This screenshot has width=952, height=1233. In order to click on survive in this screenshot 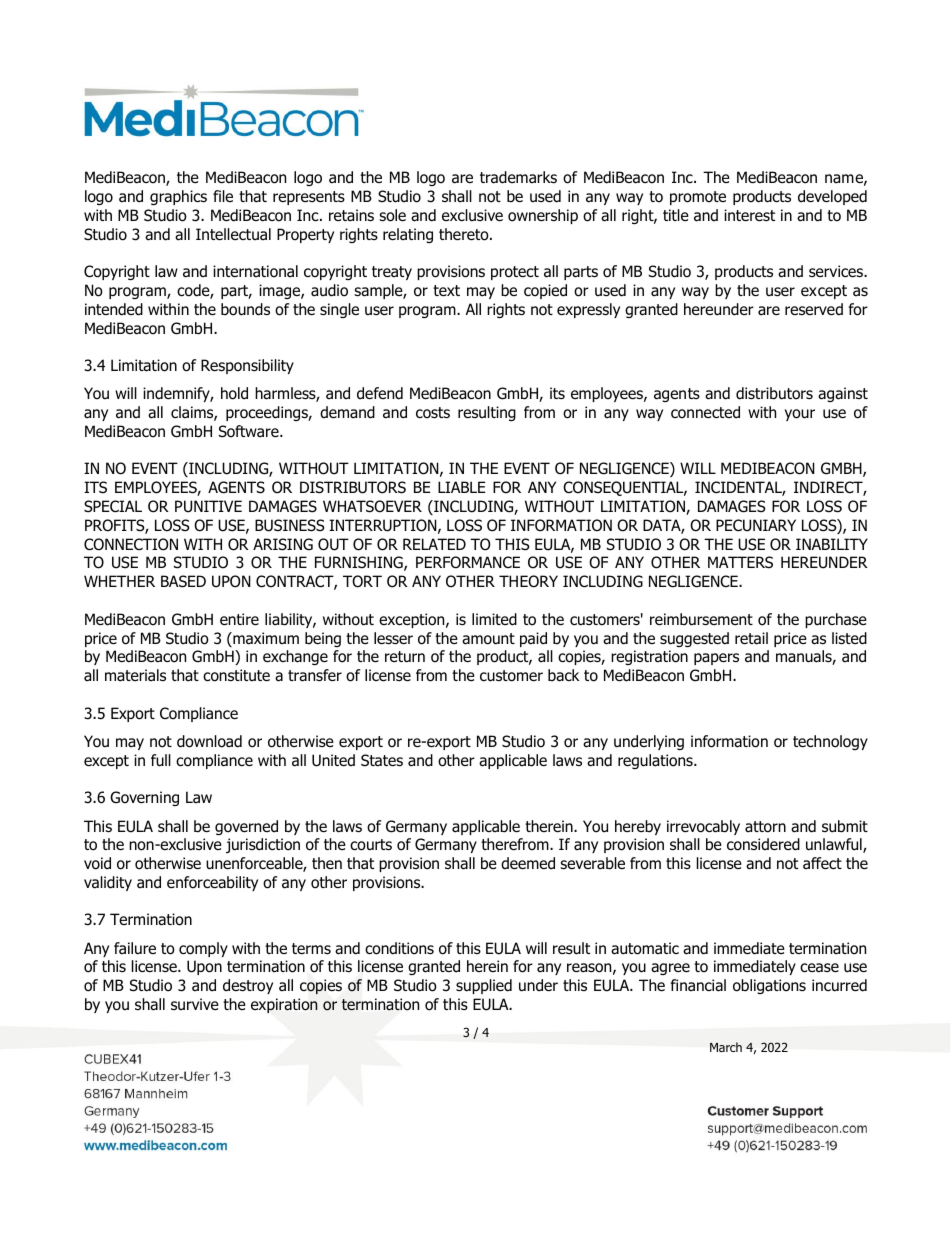, I will do `click(195, 1004)`.
